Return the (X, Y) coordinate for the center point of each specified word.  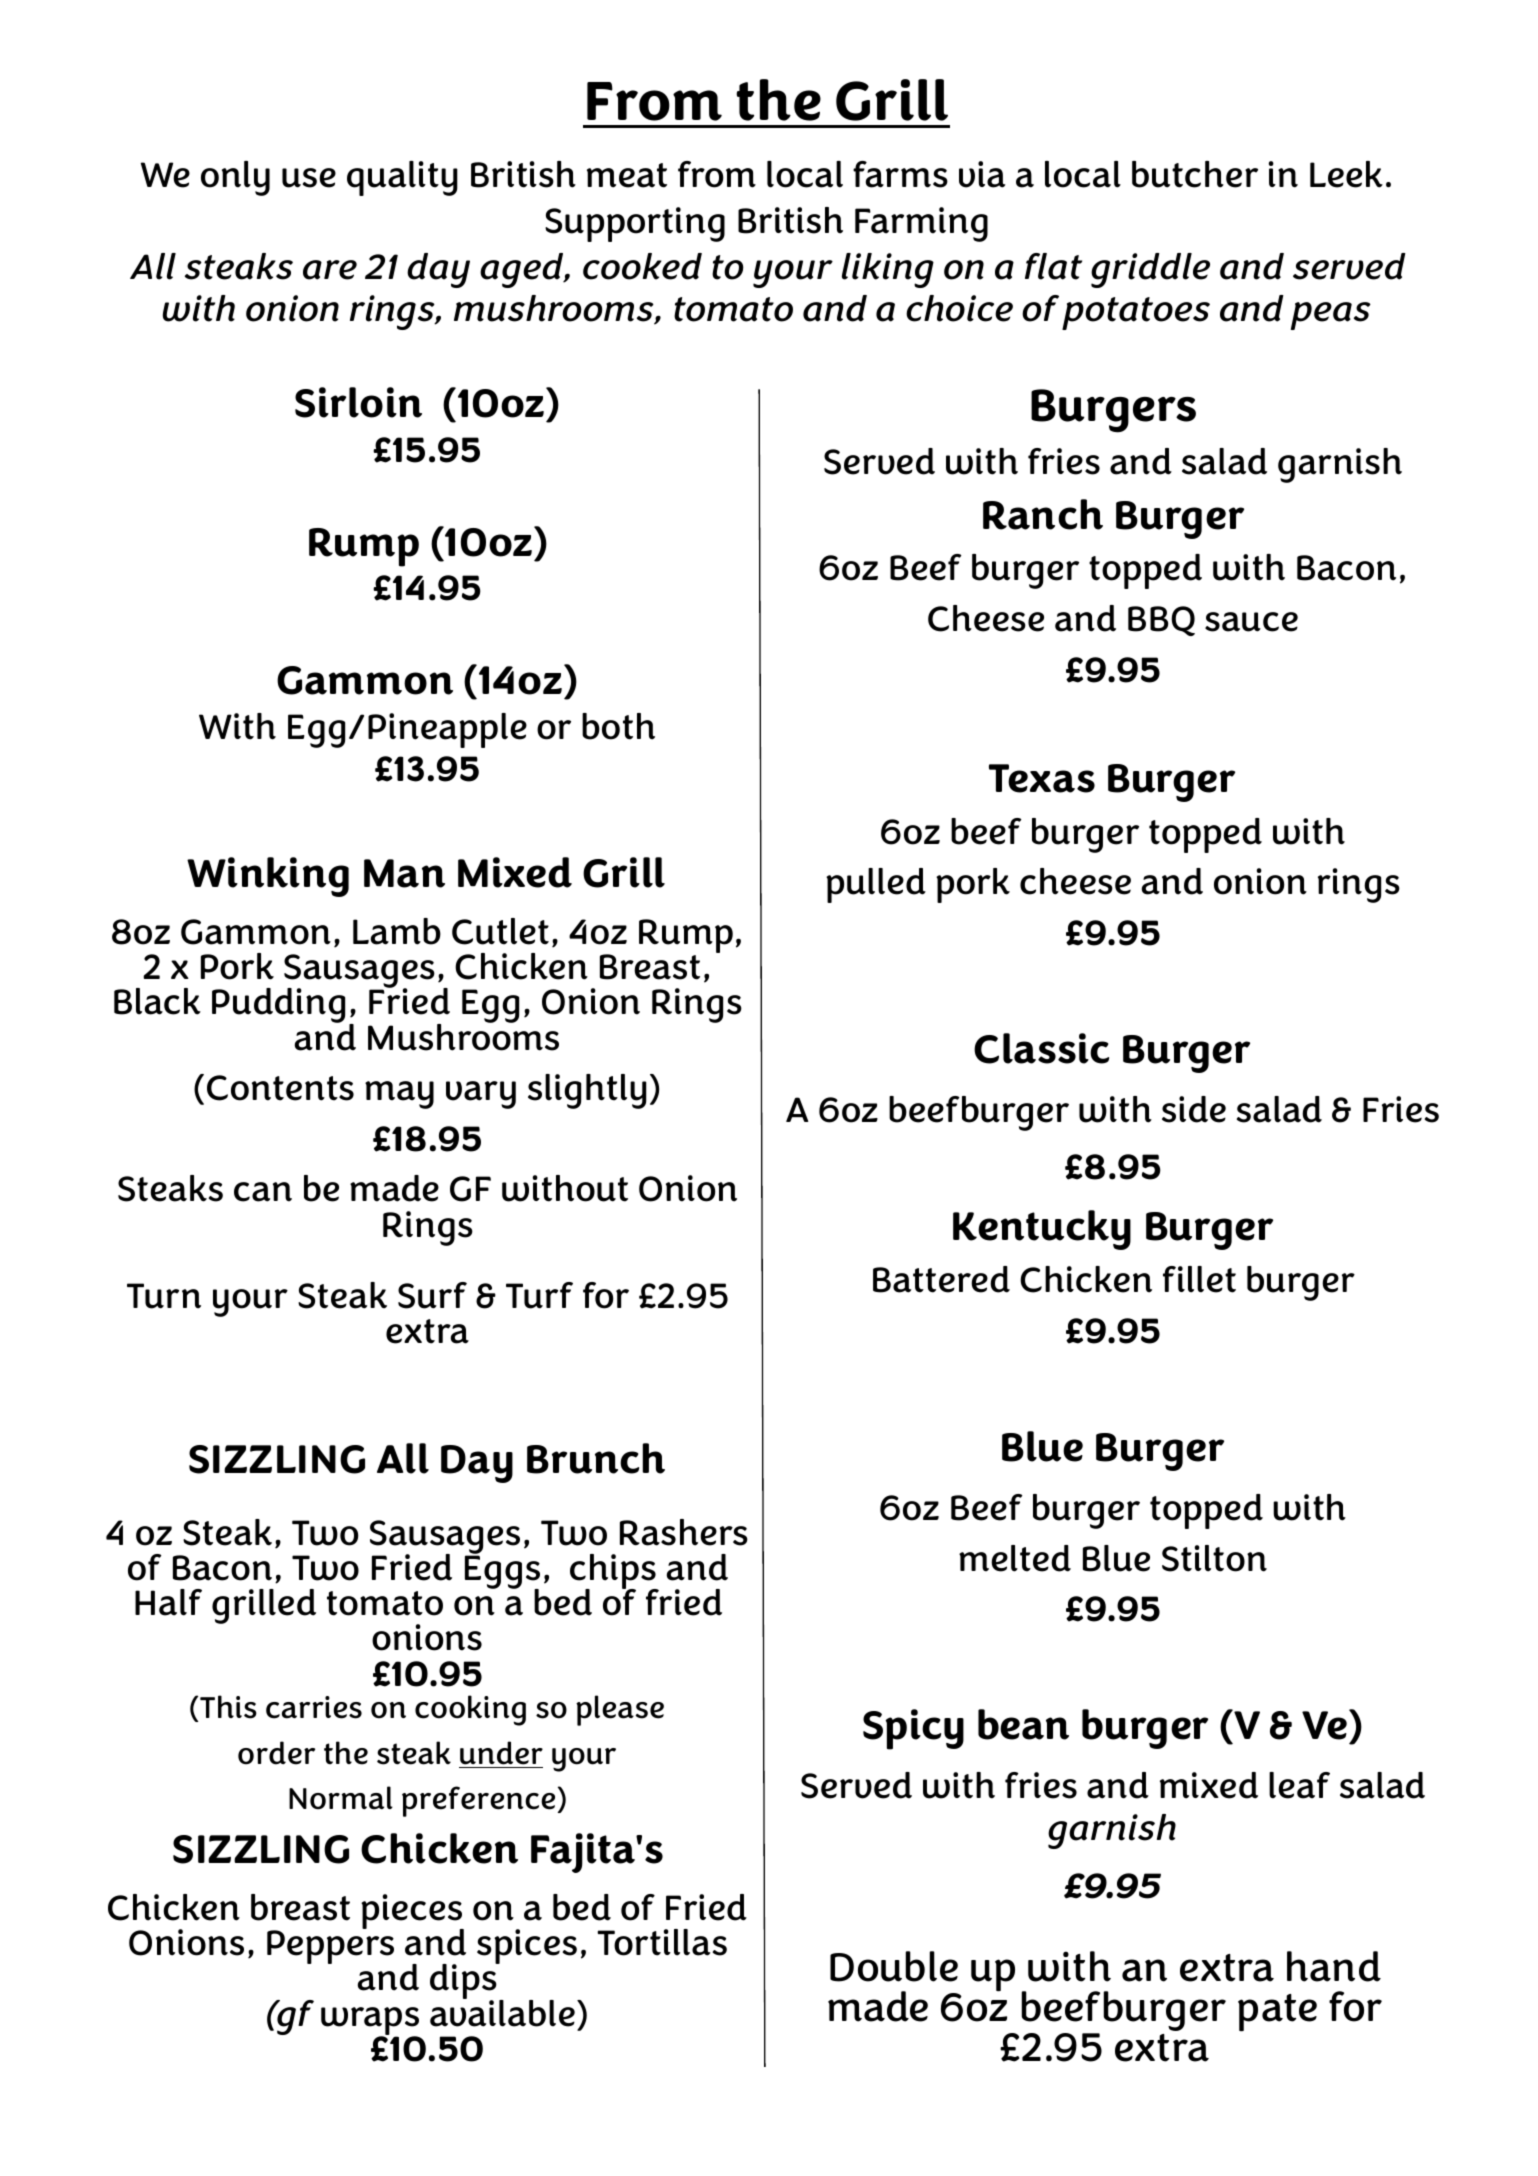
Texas (1042, 778)
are (330, 270)
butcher (1195, 174)
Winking (268, 877)
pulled (876, 885)
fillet (1199, 1279)
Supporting (635, 224)
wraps (371, 2022)
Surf (432, 1295)
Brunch (596, 1458)
